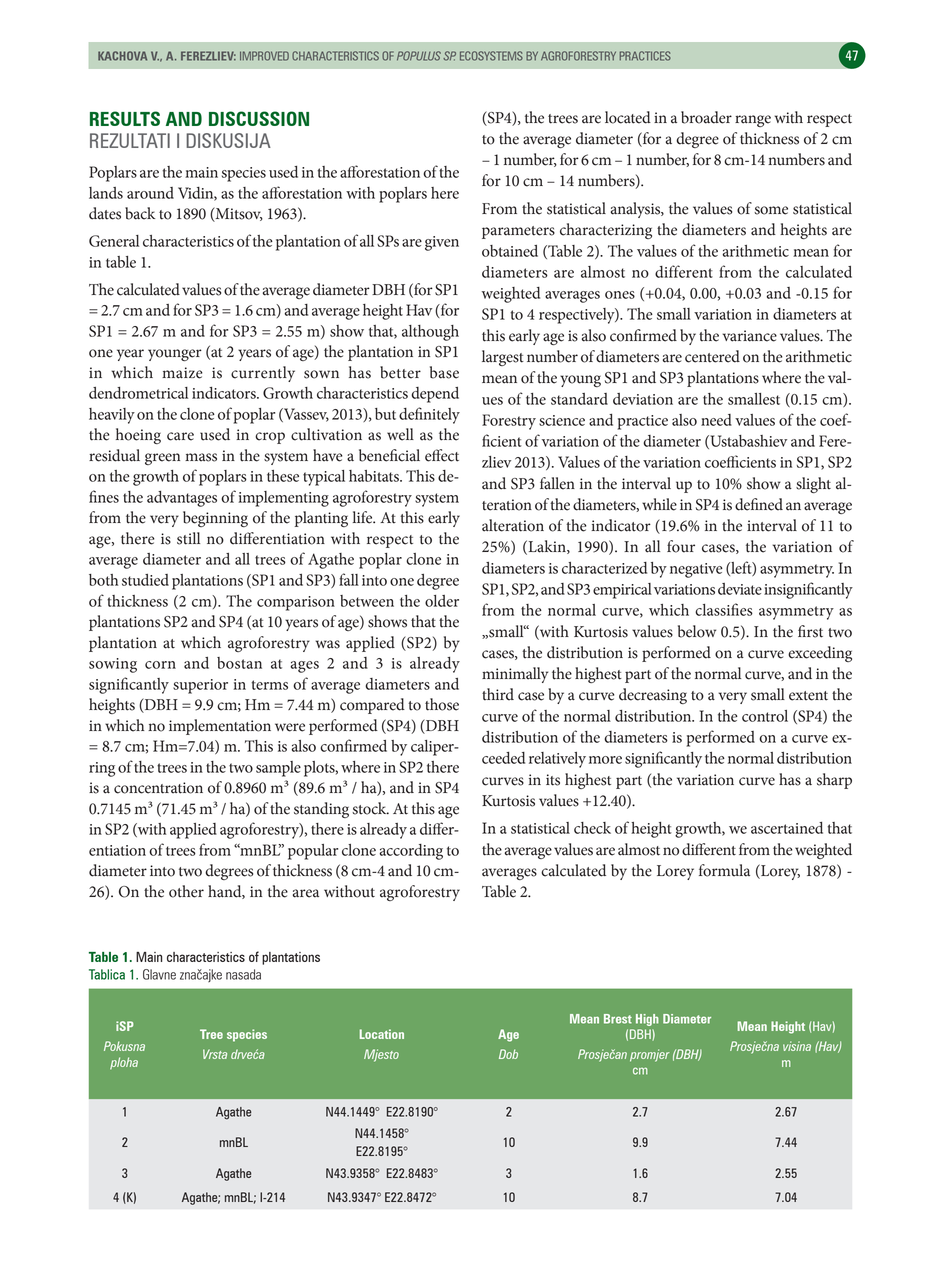  I want to click on negative, so click(696, 570).
